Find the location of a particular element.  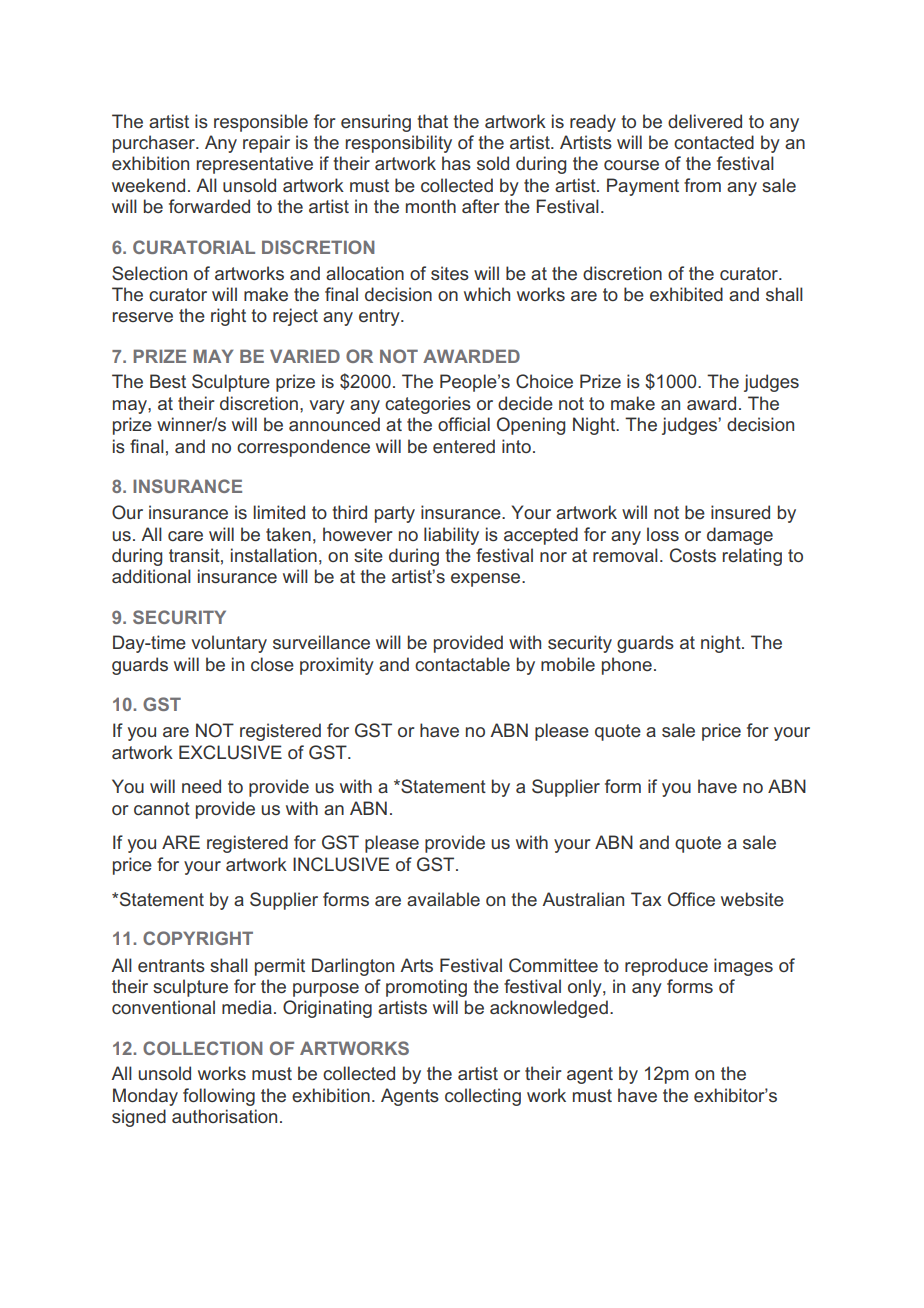

limited is located at coordinates (279, 512).
